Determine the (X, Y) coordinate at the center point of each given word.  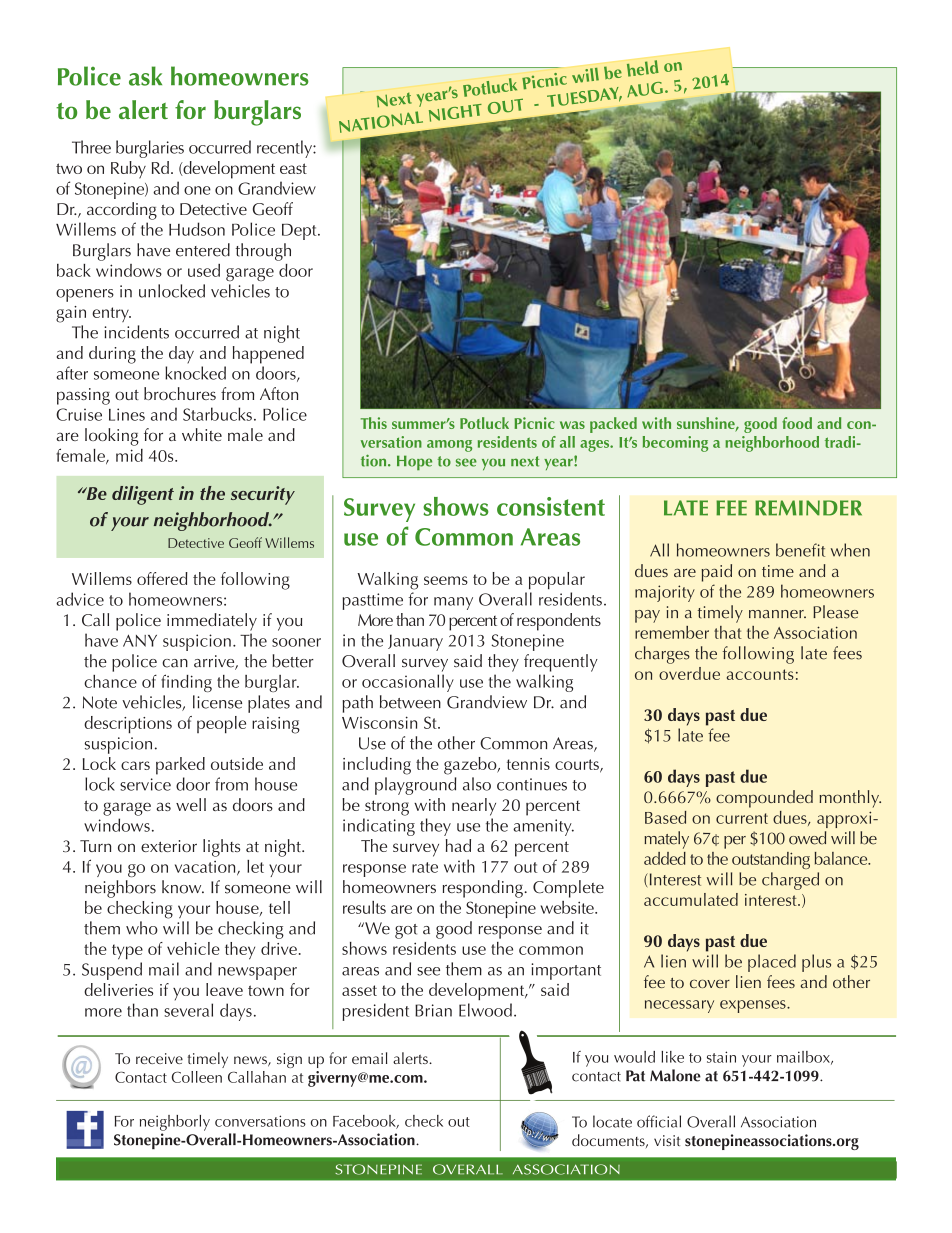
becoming (675, 444)
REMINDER (808, 508)
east (293, 168)
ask (145, 76)
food (797, 423)
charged (790, 881)
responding (484, 889)
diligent (143, 495)
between (410, 702)
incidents (136, 332)
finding (186, 683)
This (374, 423)
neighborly (175, 1123)
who (142, 928)
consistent (551, 506)
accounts (760, 674)
